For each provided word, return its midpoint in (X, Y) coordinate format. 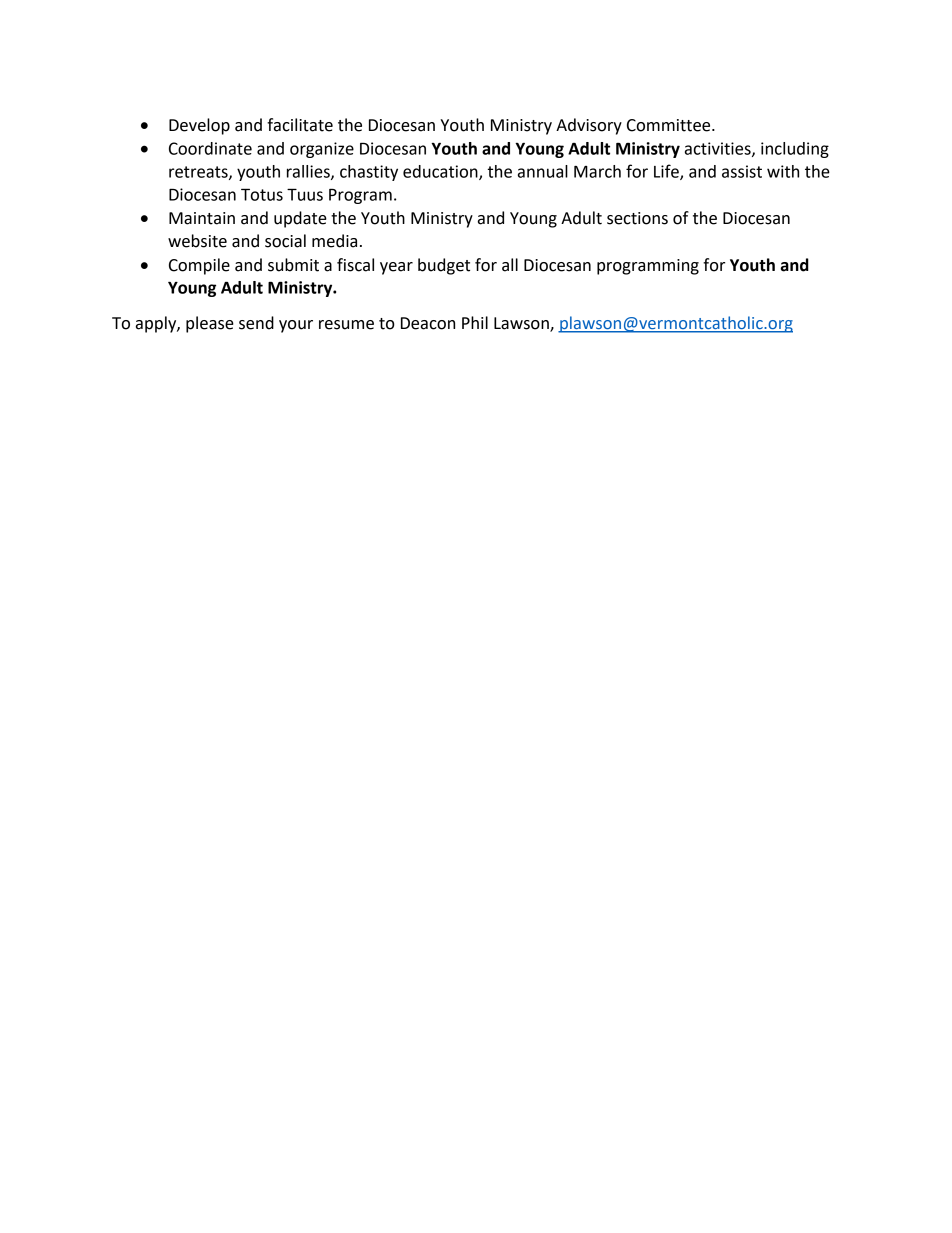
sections (637, 218)
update (300, 219)
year (396, 268)
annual (543, 171)
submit (293, 265)
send (256, 323)
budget (444, 266)
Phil (475, 322)
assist (742, 171)
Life (667, 172)
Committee (670, 125)
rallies (309, 172)
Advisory (589, 126)
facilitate (300, 125)
